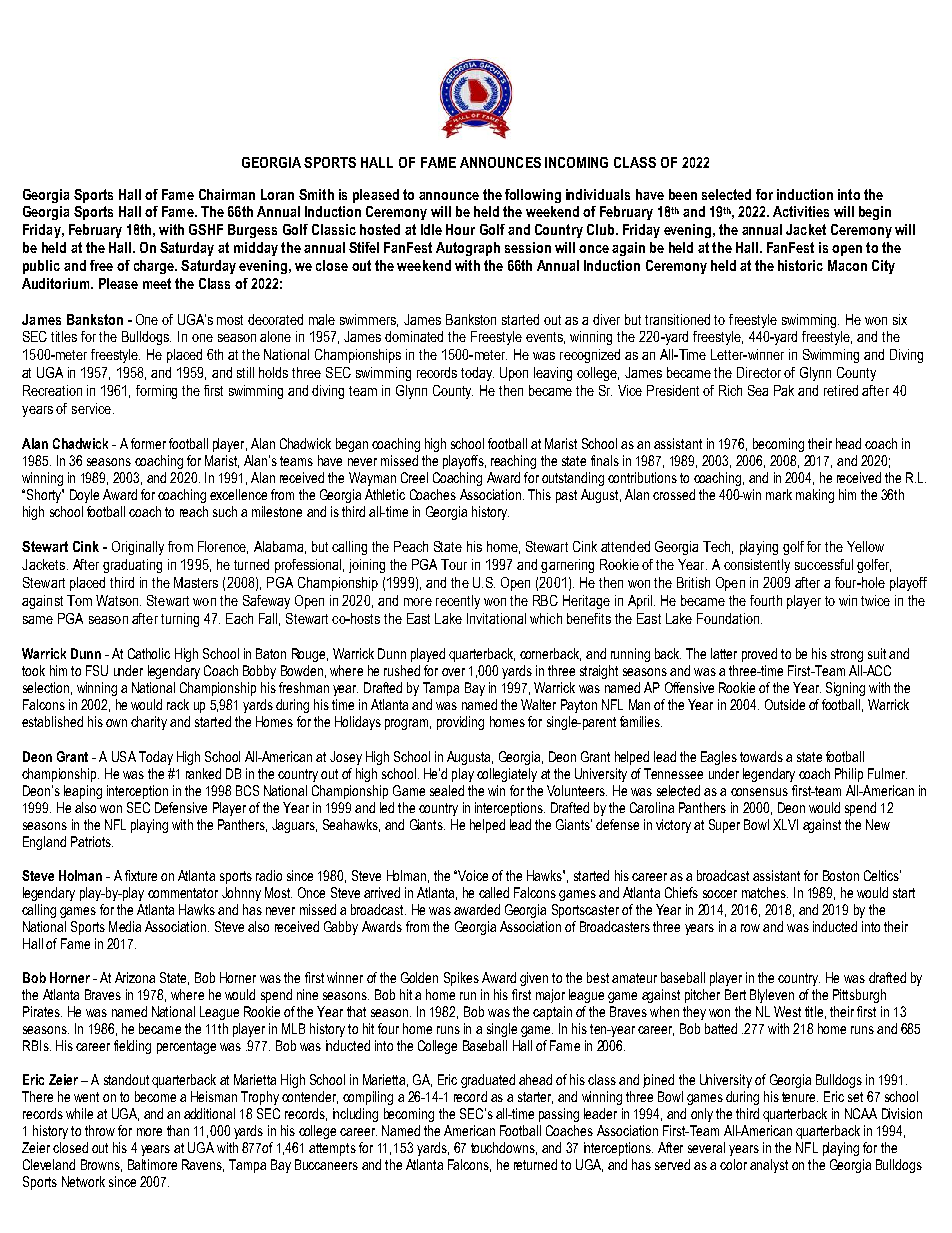 Image resolution: width=952 pixels, height=1233 pixels. What do you see at coordinates (132, 566) in the screenshot?
I see `graduating` at bounding box center [132, 566].
